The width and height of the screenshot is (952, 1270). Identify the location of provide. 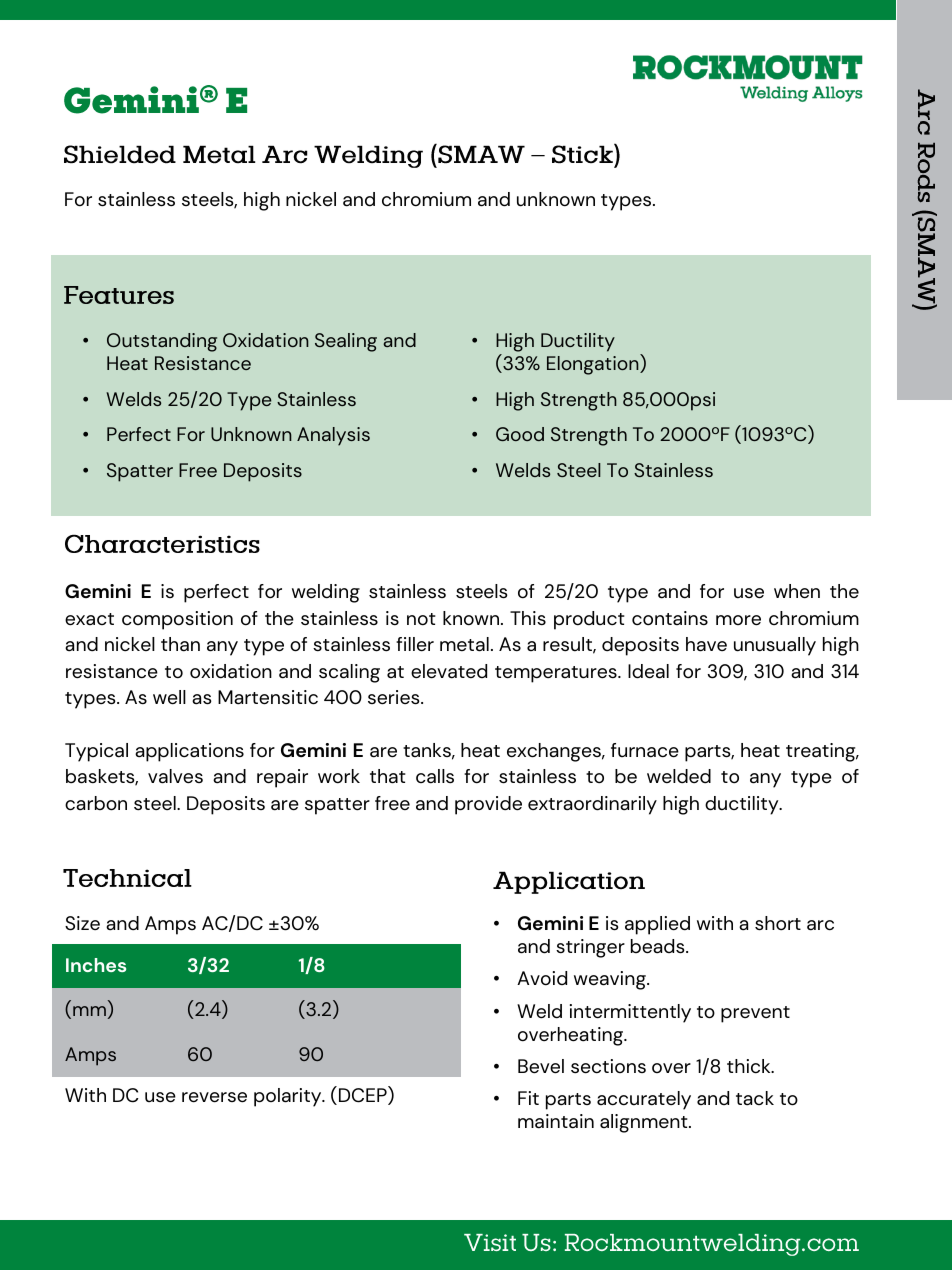
(488, 805).
